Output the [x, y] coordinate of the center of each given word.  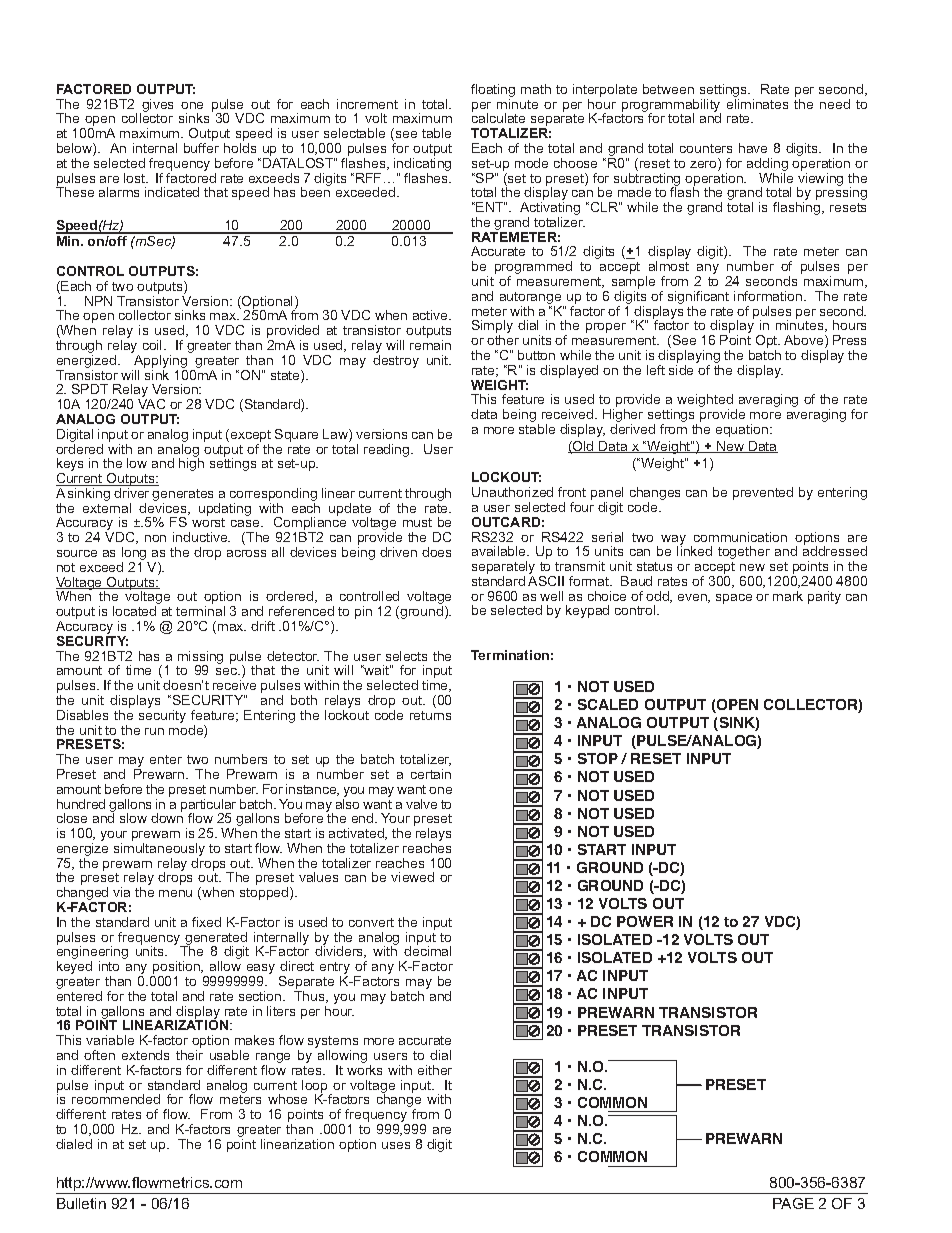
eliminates [757, 104]
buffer [201, 148]
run [154, 731]
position [176, 969]
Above [805, 341]
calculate [498, 117]
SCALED [608, 704]
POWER [645, 921]
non [155, 538]
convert [371, 922]
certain [431, 774]
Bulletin [81, 1203]
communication [740, 537]
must [417, 522]
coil [154, 345]
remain [430, 345]
